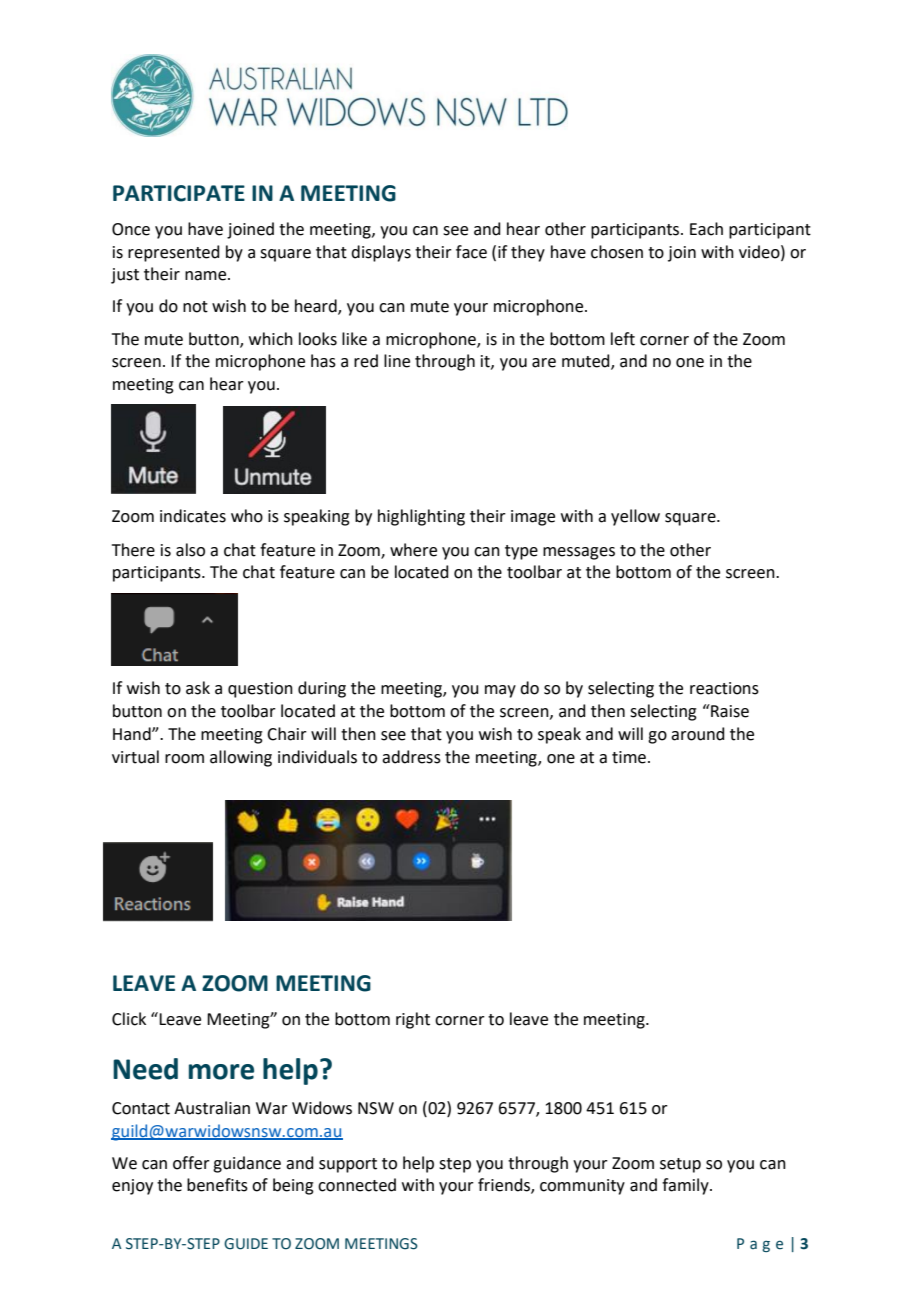 The height and width of the page is (1308, 924). I want to click on benefits, so click(217, 1185).
